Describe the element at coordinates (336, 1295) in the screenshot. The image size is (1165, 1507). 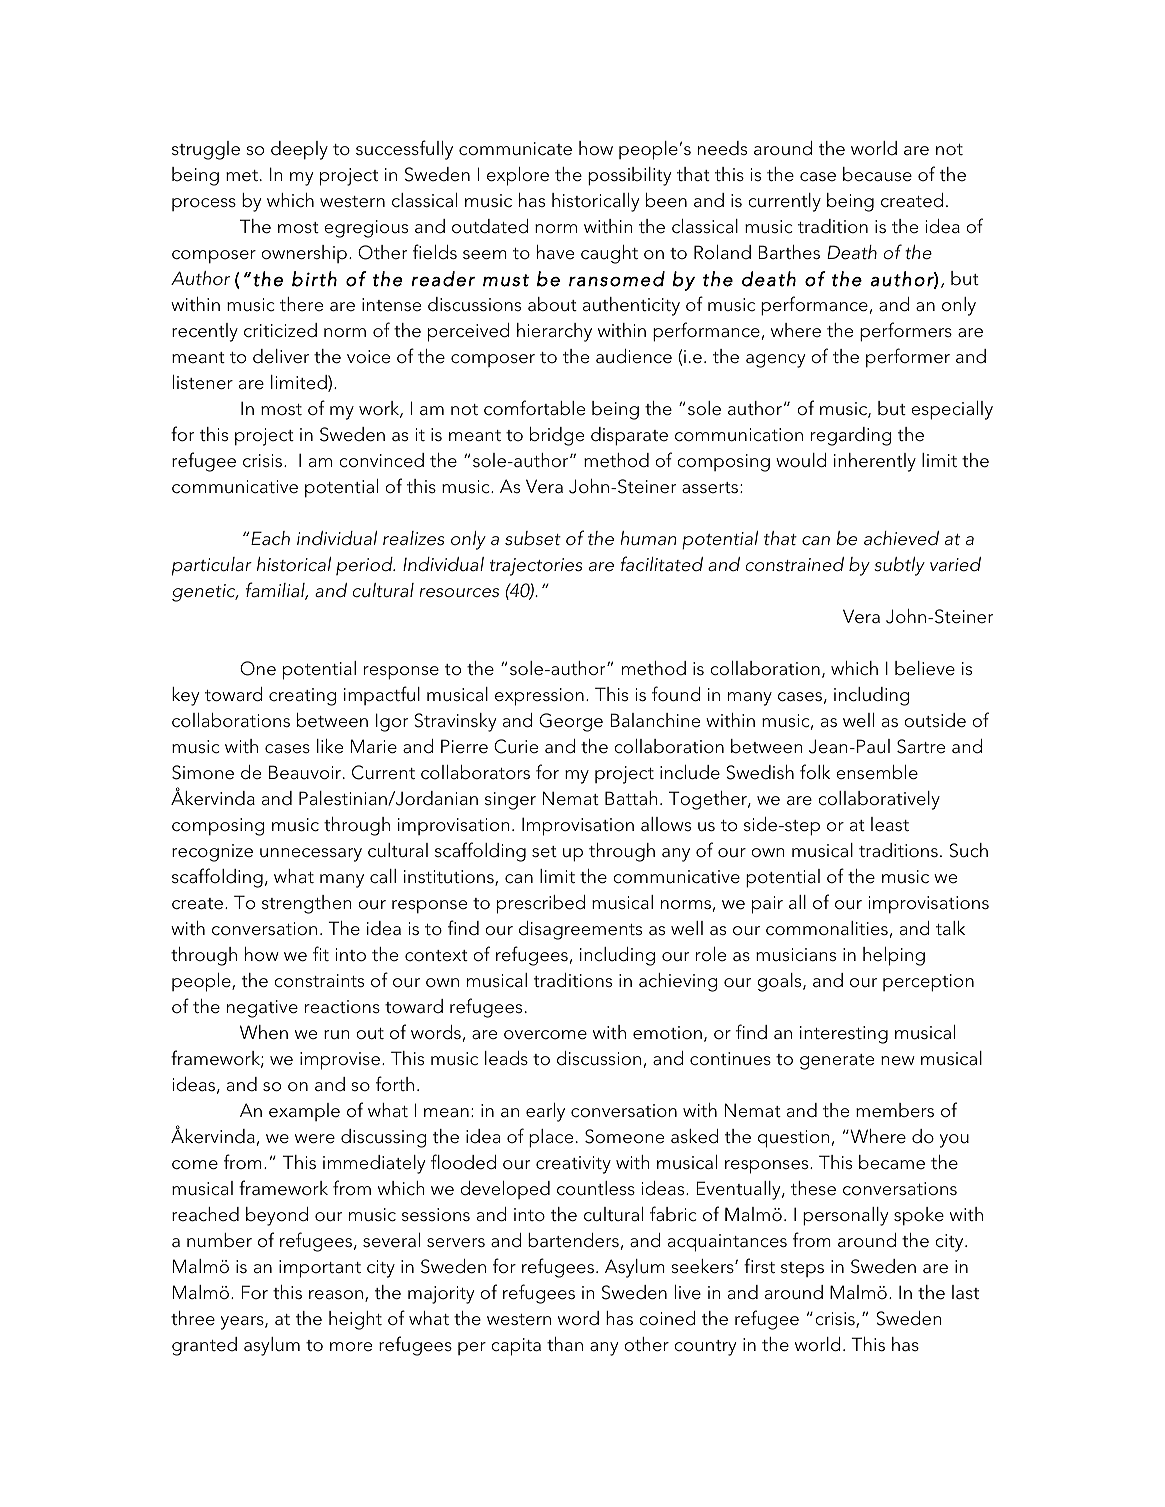
I see `reason` at that location.
